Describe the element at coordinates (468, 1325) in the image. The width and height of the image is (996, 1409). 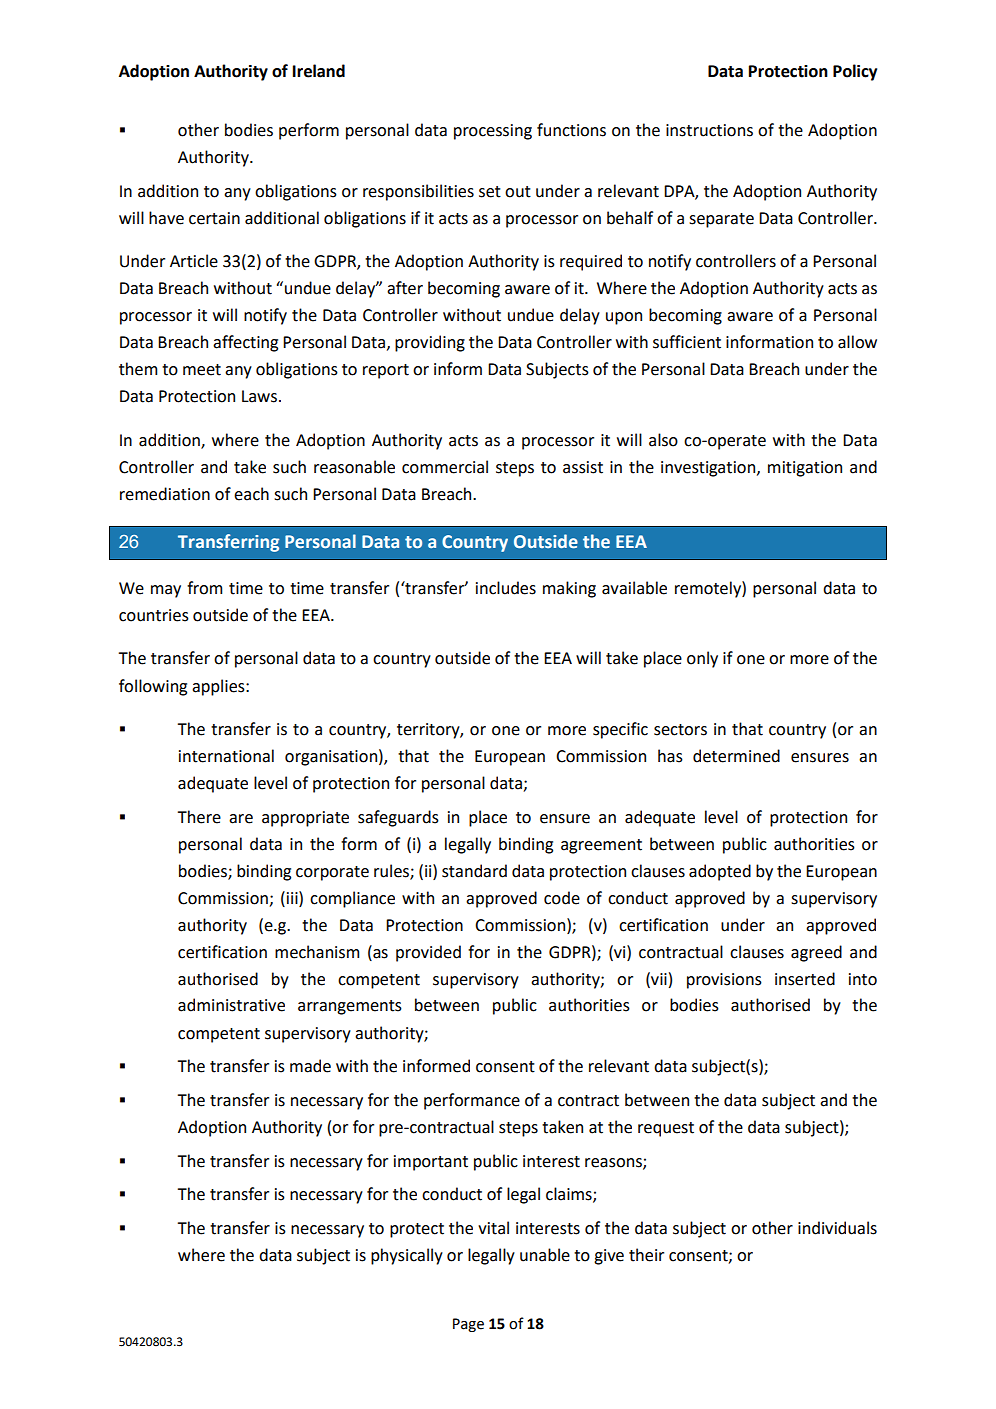
I see `Page` at that location.
